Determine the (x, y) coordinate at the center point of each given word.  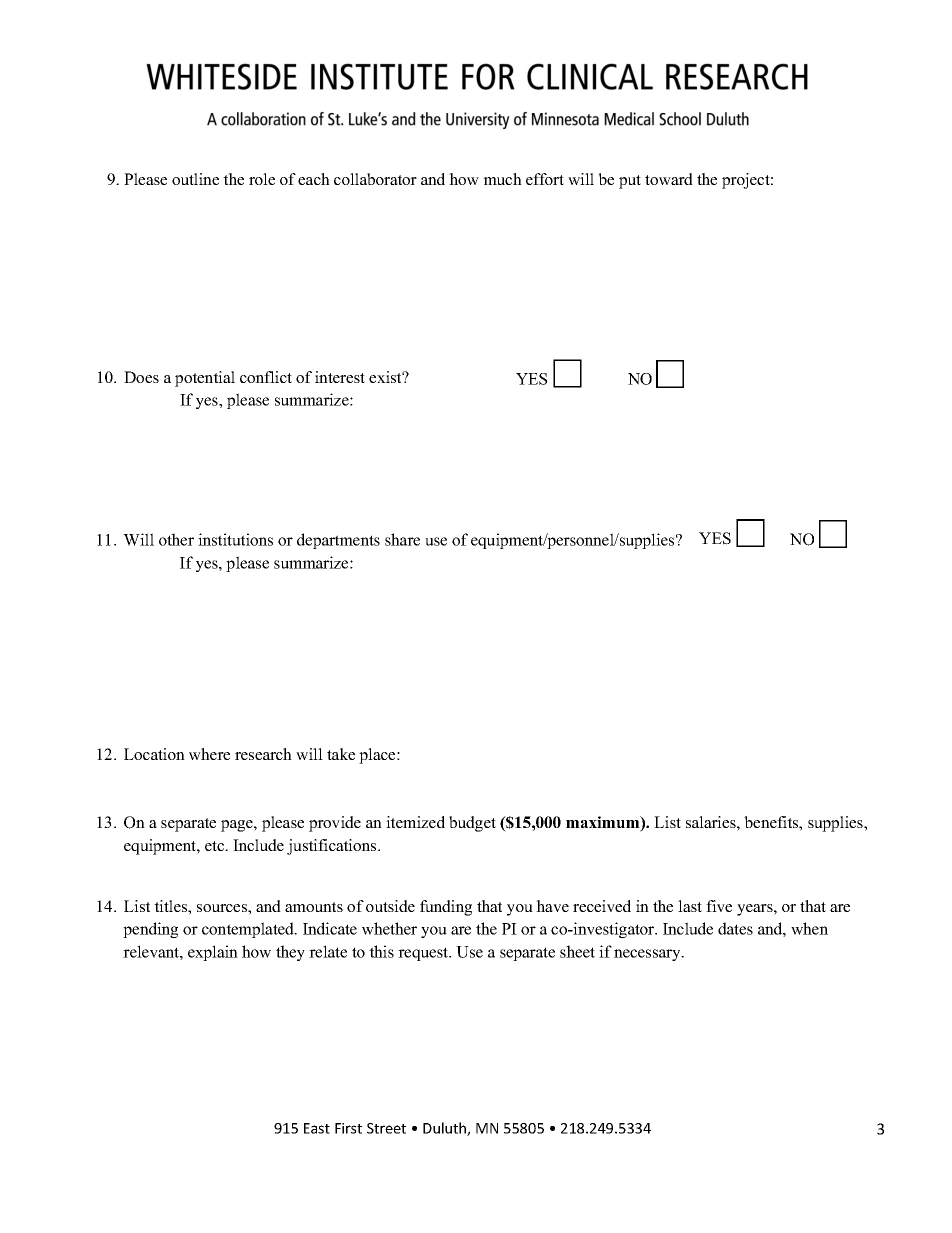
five (719, 906)
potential (205, 379)
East (317, 1128)
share (402, 539)
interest (340, 377)
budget (472, 824)
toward (669, 179)
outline (195, 179)
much (502, 179)
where (209, 754)
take (341, 754)
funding (446, 908)
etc (216, 846)
